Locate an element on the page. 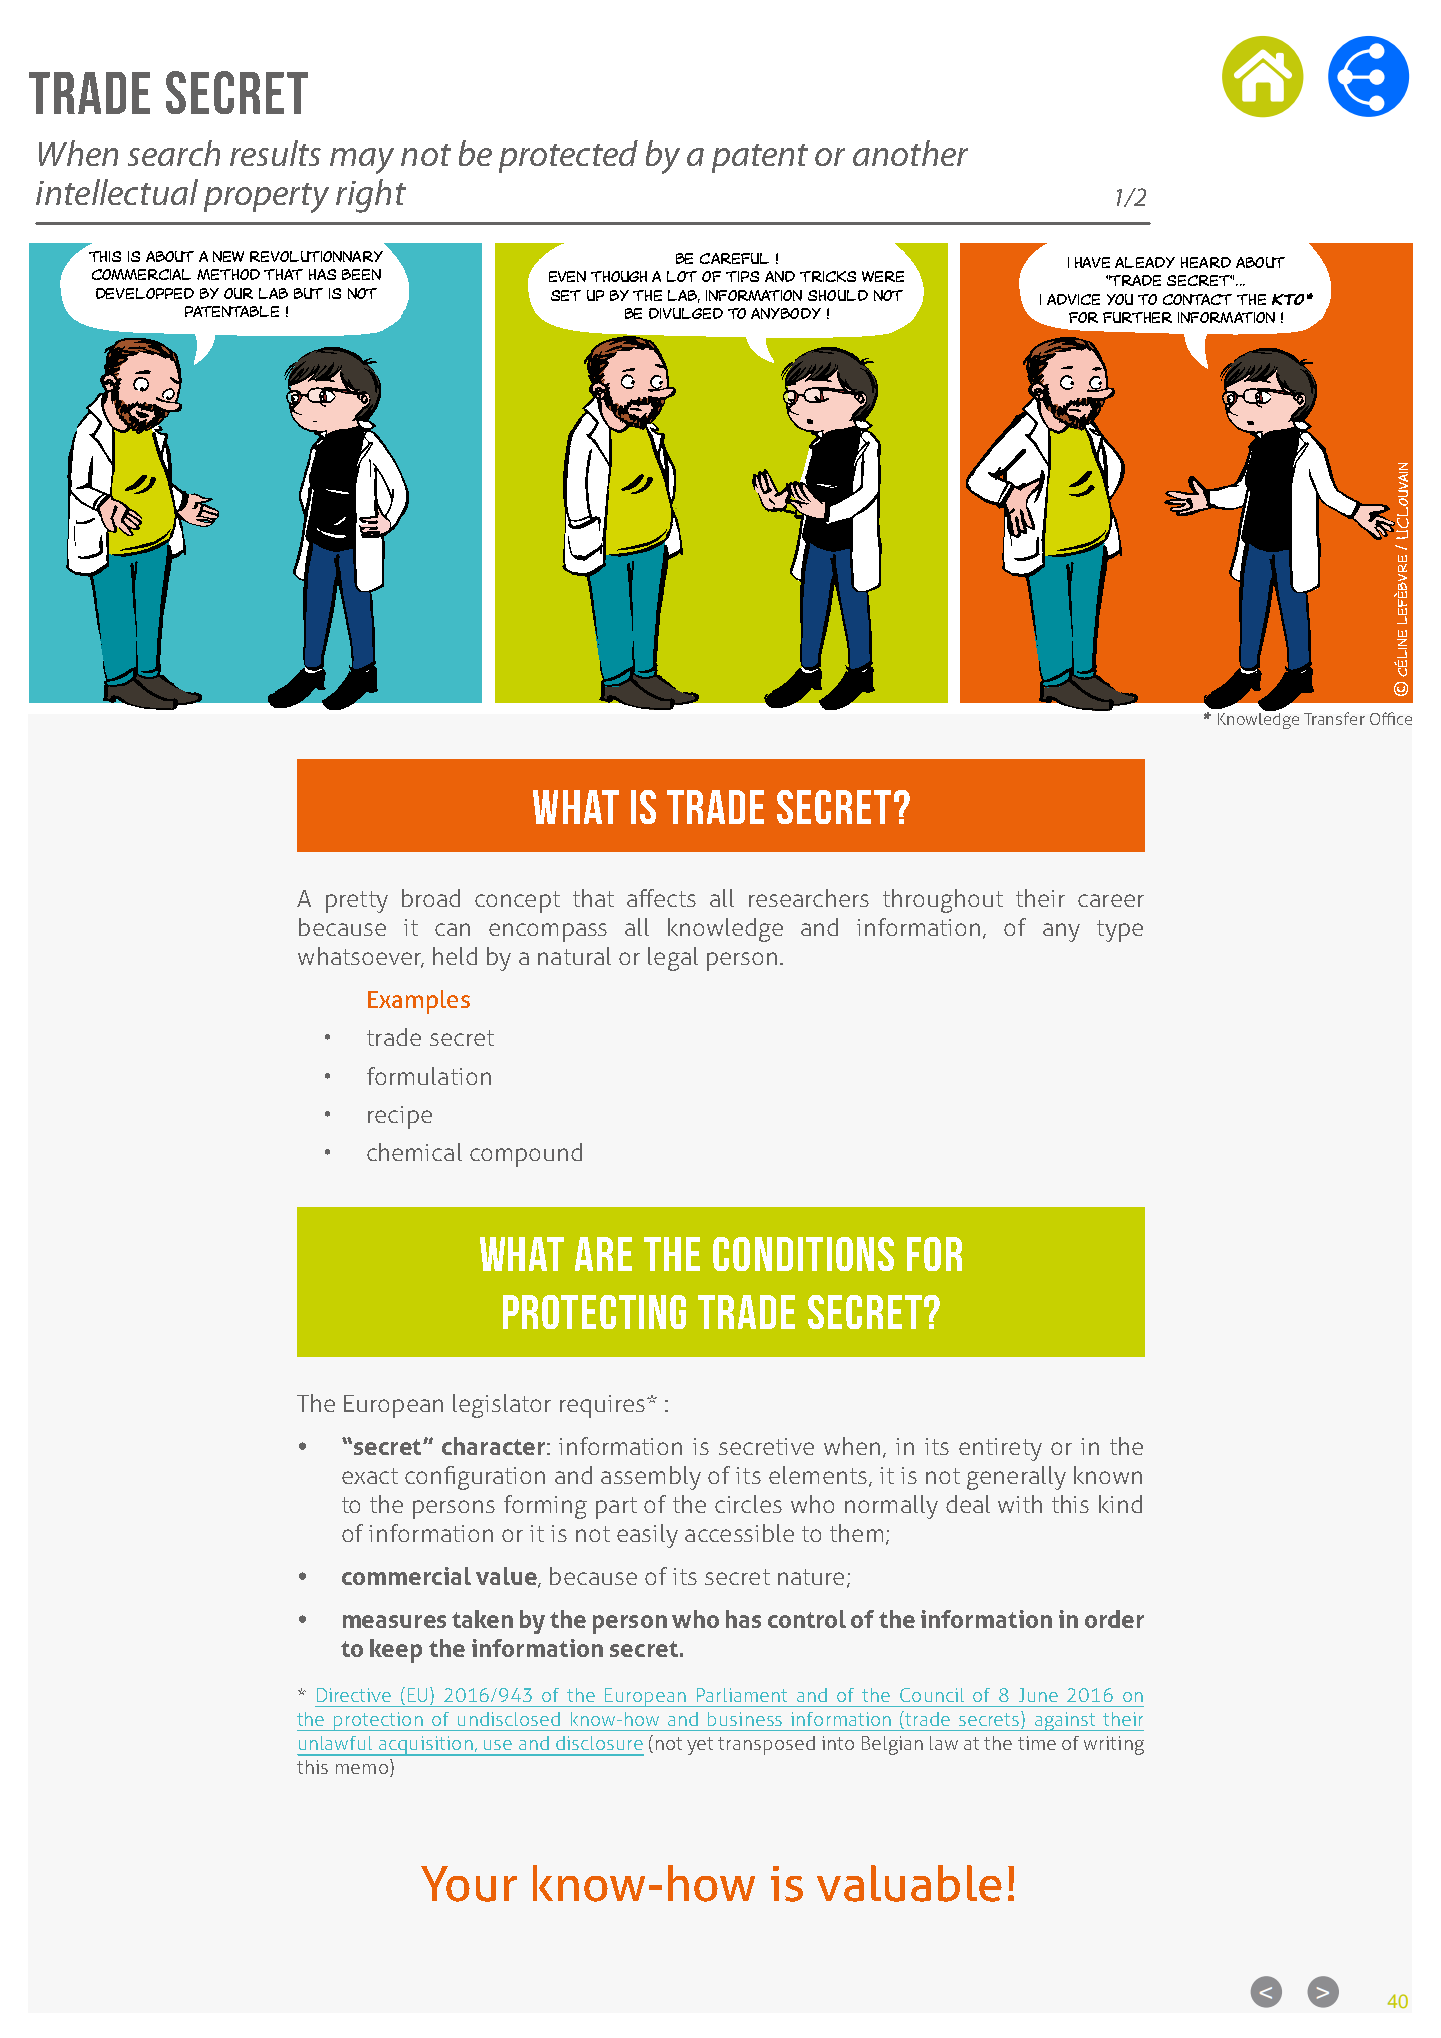 Image resolution: width=1441 pixels, height=2038 pixels. type is located at coordinates (1120, 931).
